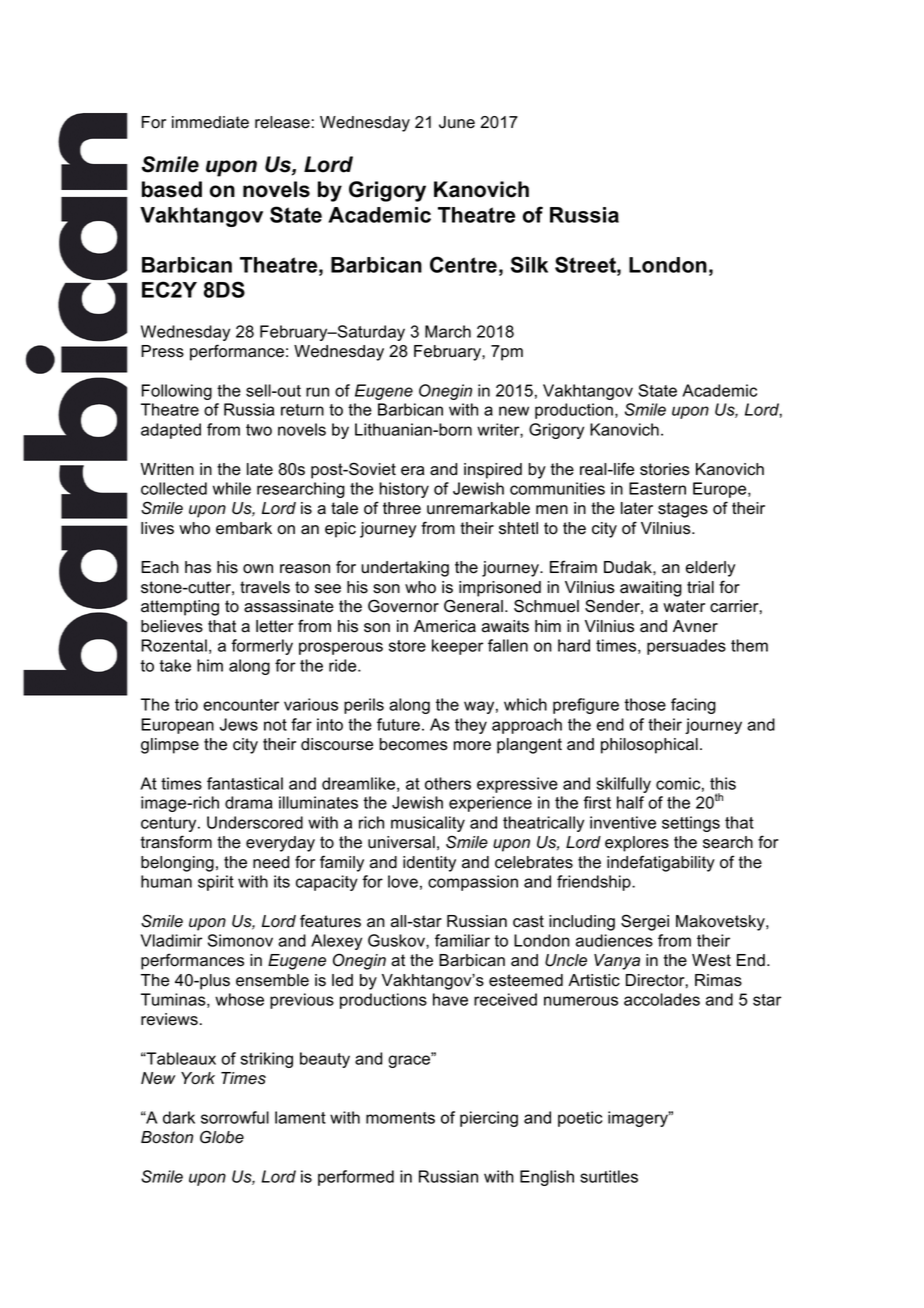 This page has height=1308, width=924. Describe the element at coordinates (711, 960) in the page. I see `West` at that location.
